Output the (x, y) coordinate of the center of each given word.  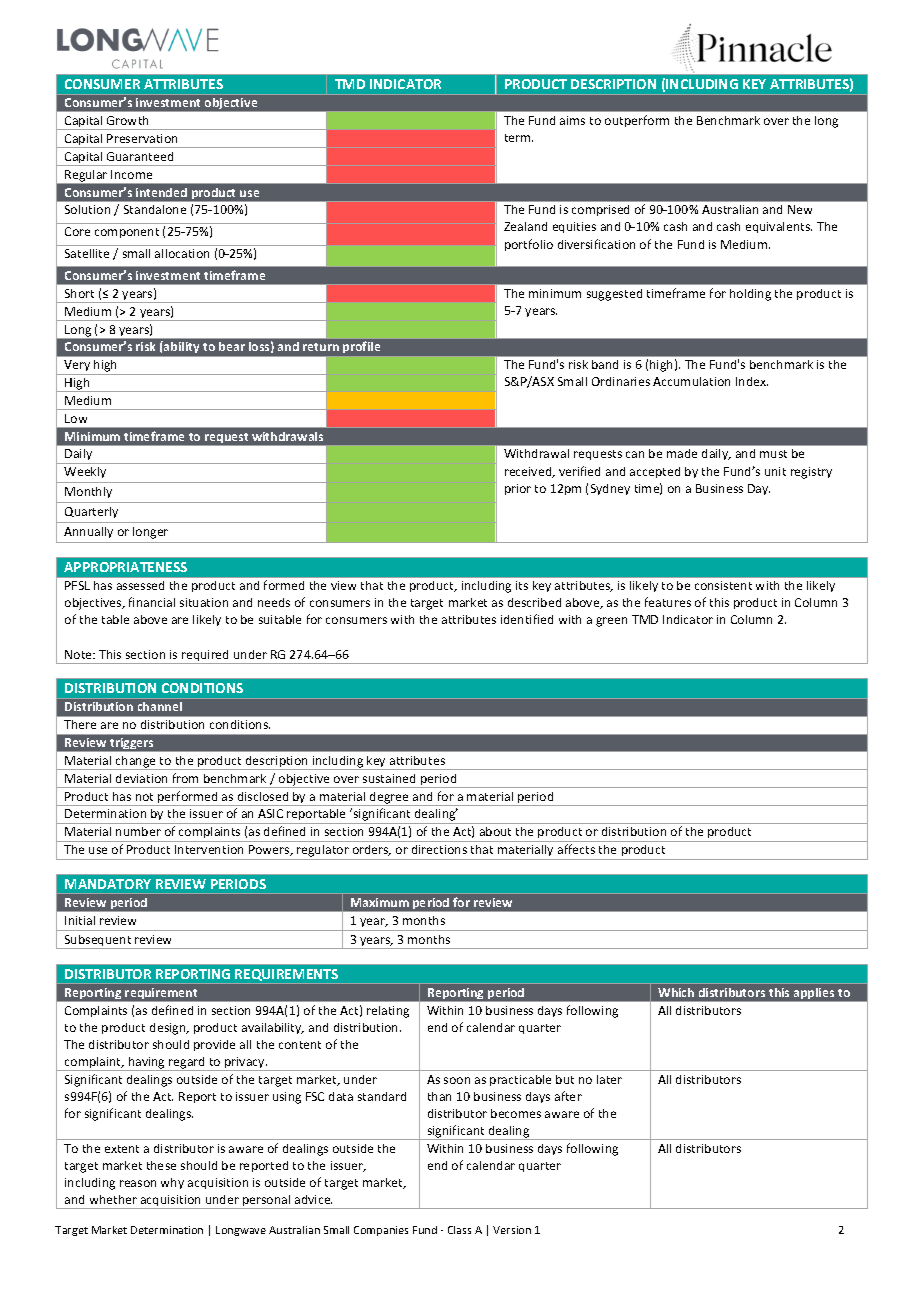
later (609, 1079)
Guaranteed (140, 156)
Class (459, 1230)
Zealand (525, 226)
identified (527, 619)
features (668, 602)
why (172, 1183)
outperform (637, 121)
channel (160, 706)
